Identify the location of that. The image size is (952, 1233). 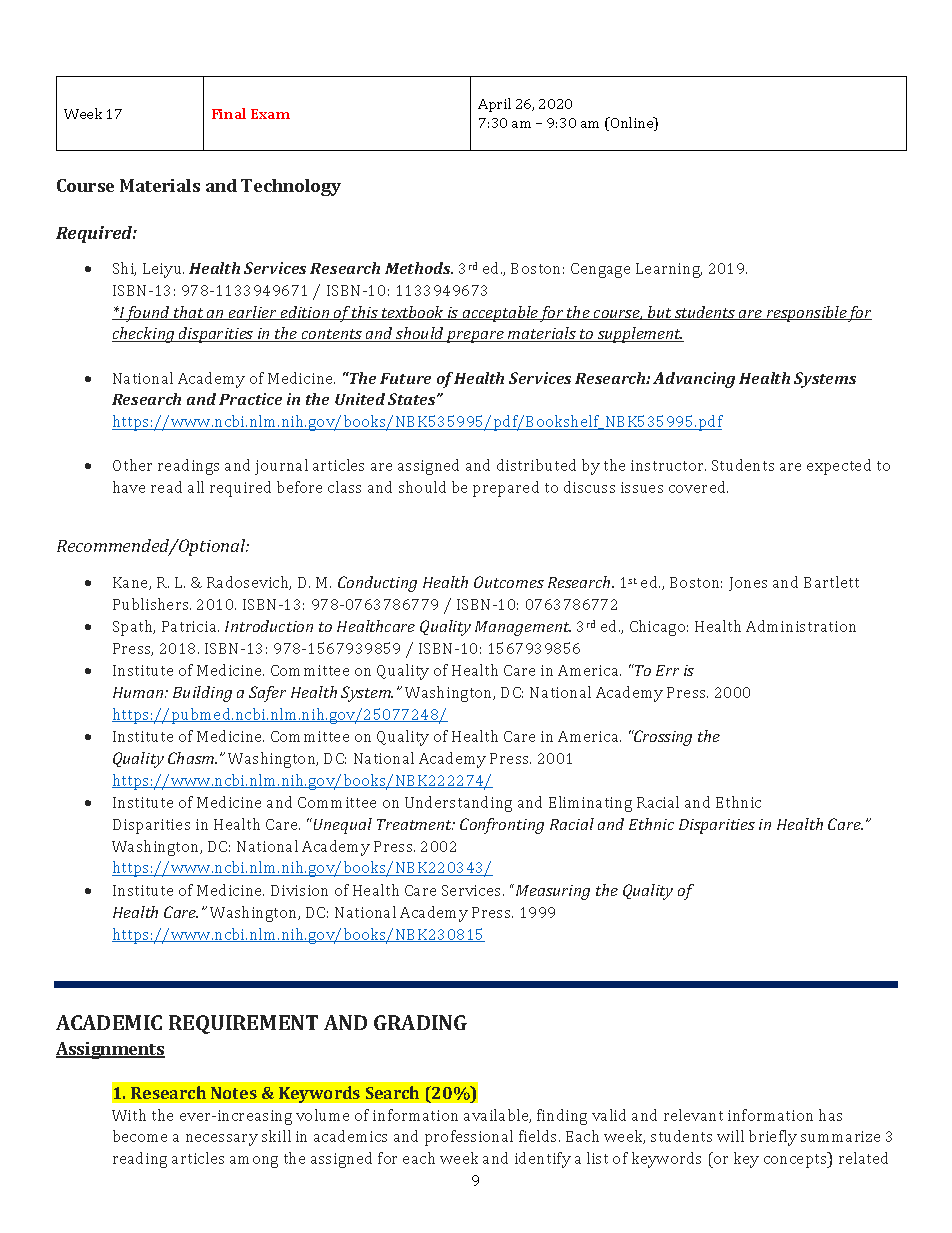
(189, 313).
